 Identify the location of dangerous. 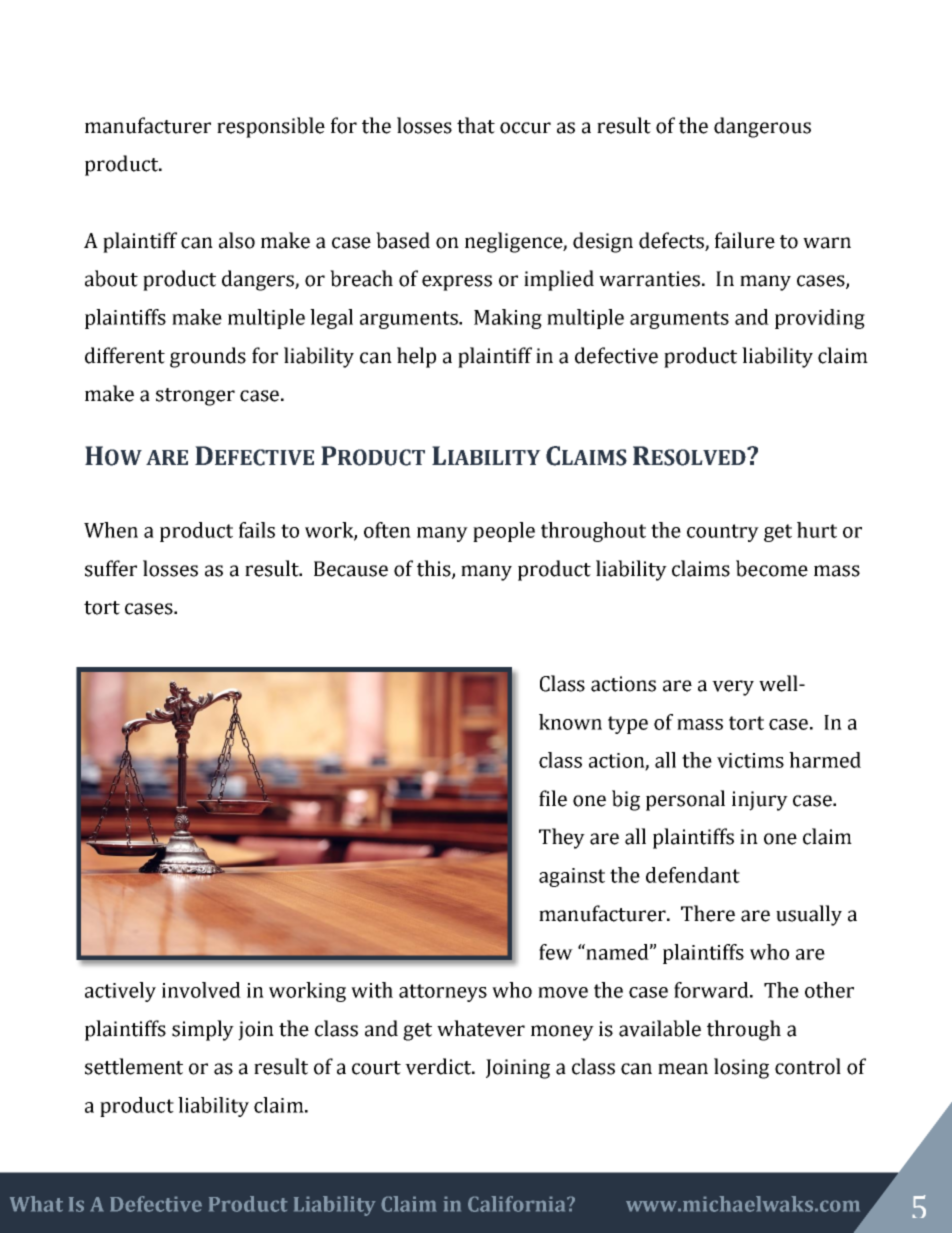
(762, 127).
